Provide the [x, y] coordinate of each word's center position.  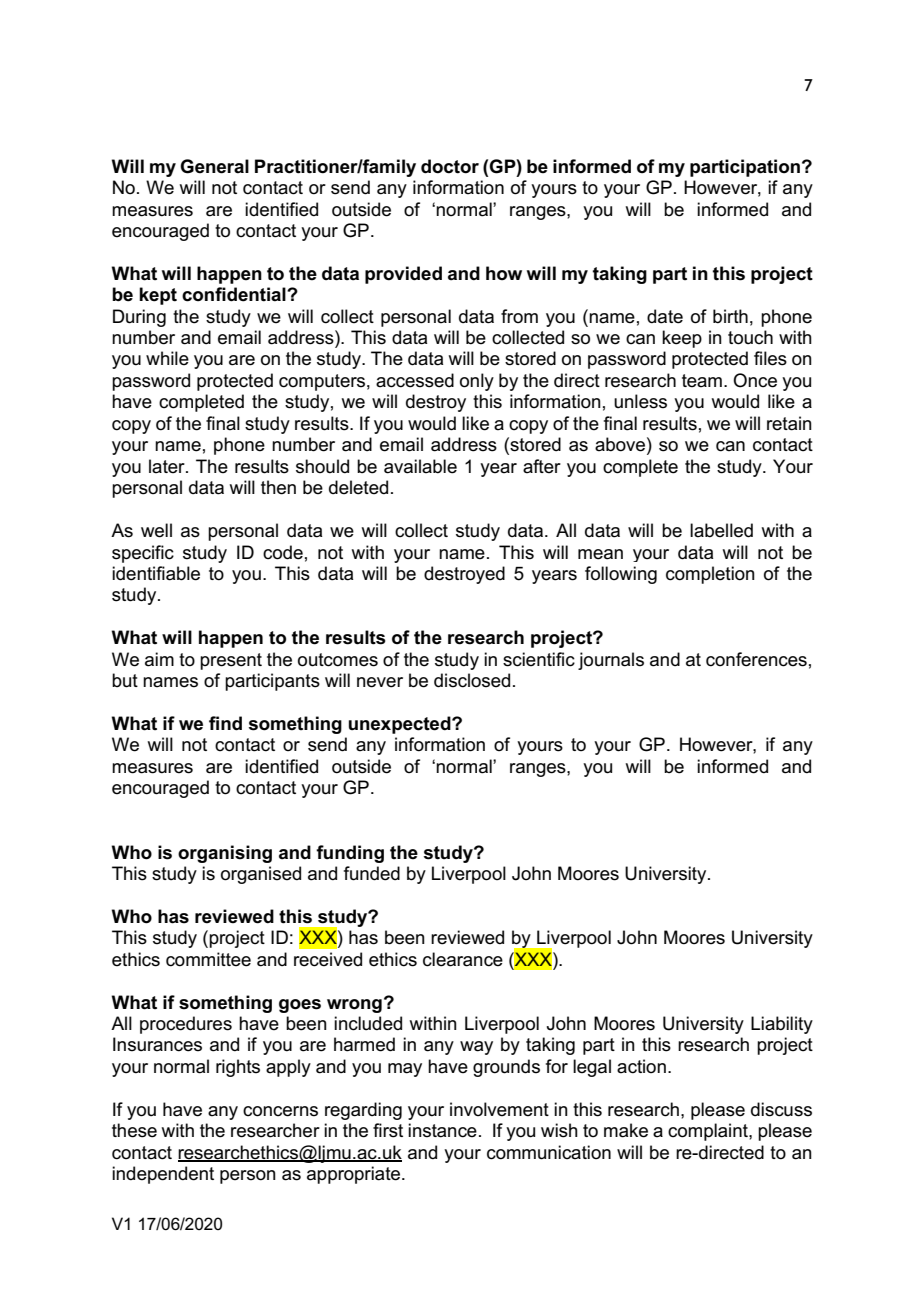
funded [372, 873]
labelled [721, 530]
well [156, 530]
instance [442, 1130]
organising [225, 854]
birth [730, 316]
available [420, 466]
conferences [756, 659]
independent [163, 1175]
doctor [450, 166]
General [214, 166]
